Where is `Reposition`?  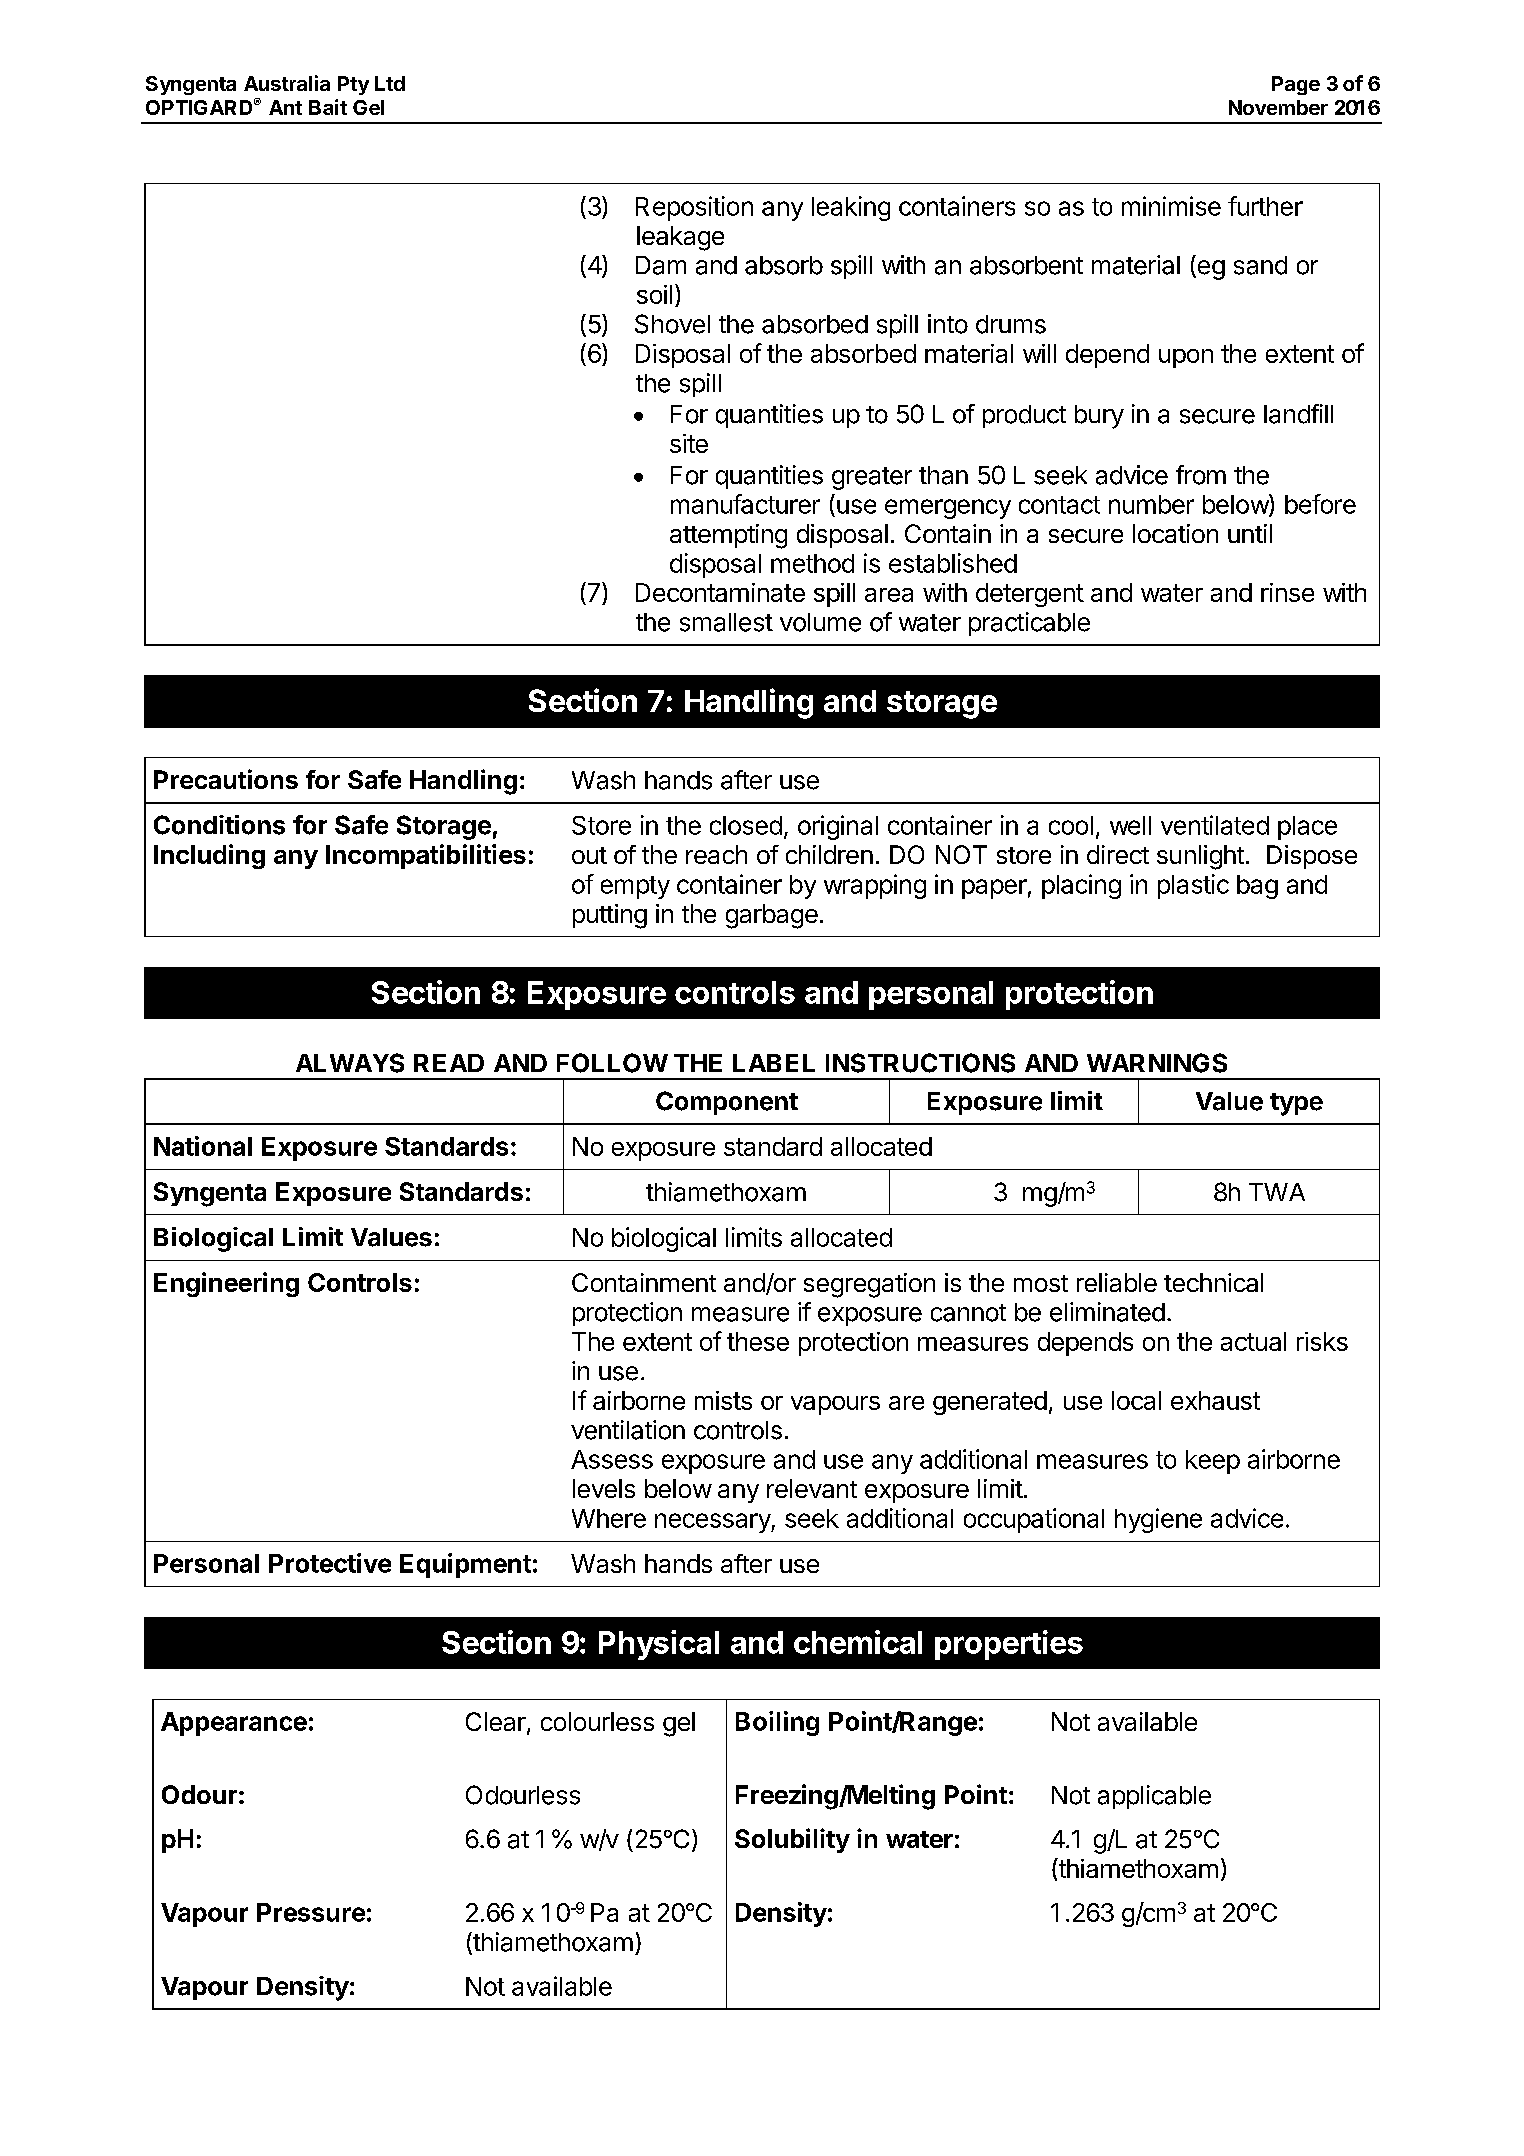
Reposition is located at coordinates (694, 208).
